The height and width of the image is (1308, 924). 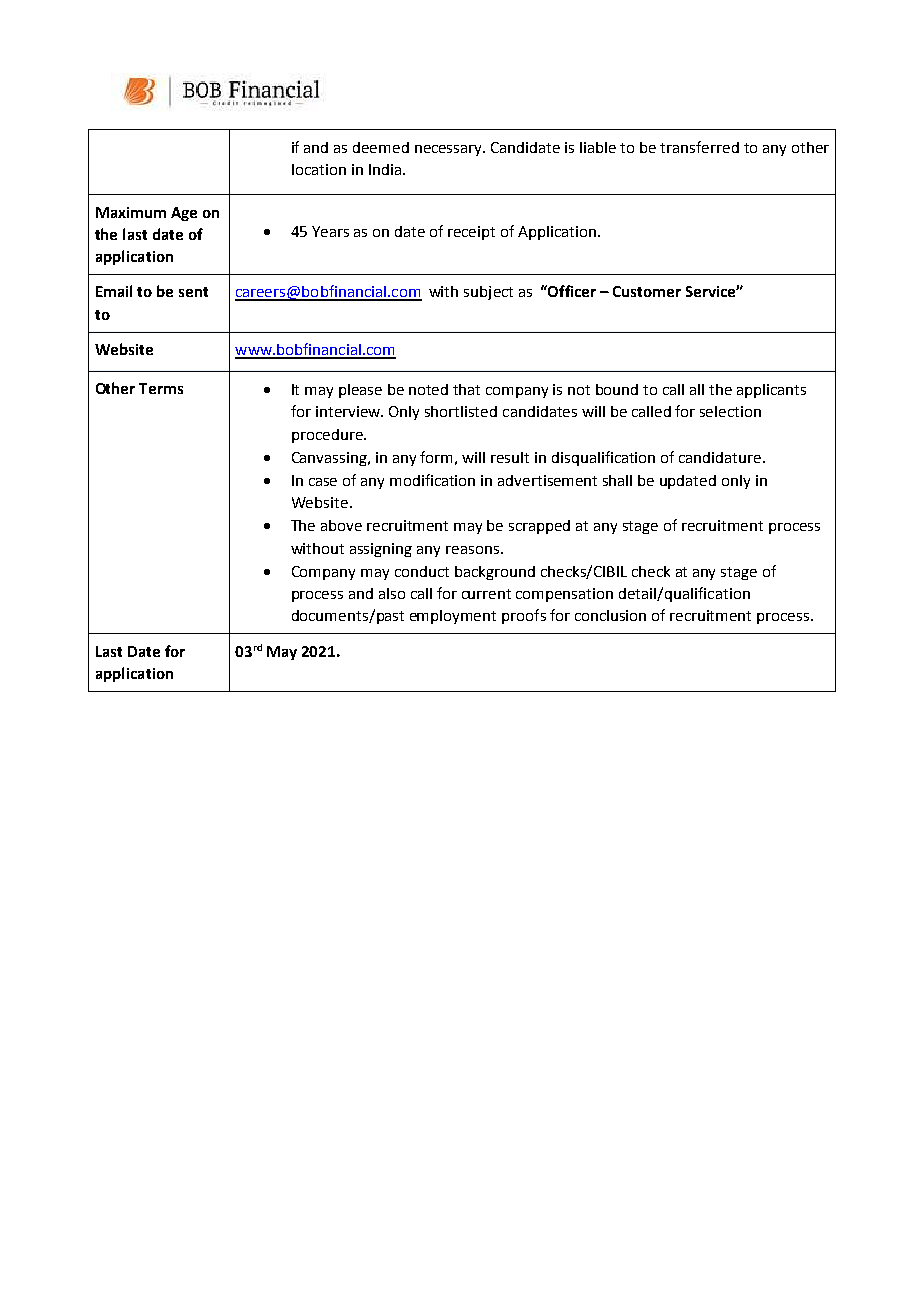 What do you see at coordinates (319, 169) in the image?
I see `location` at bounding box center [319, 169].
